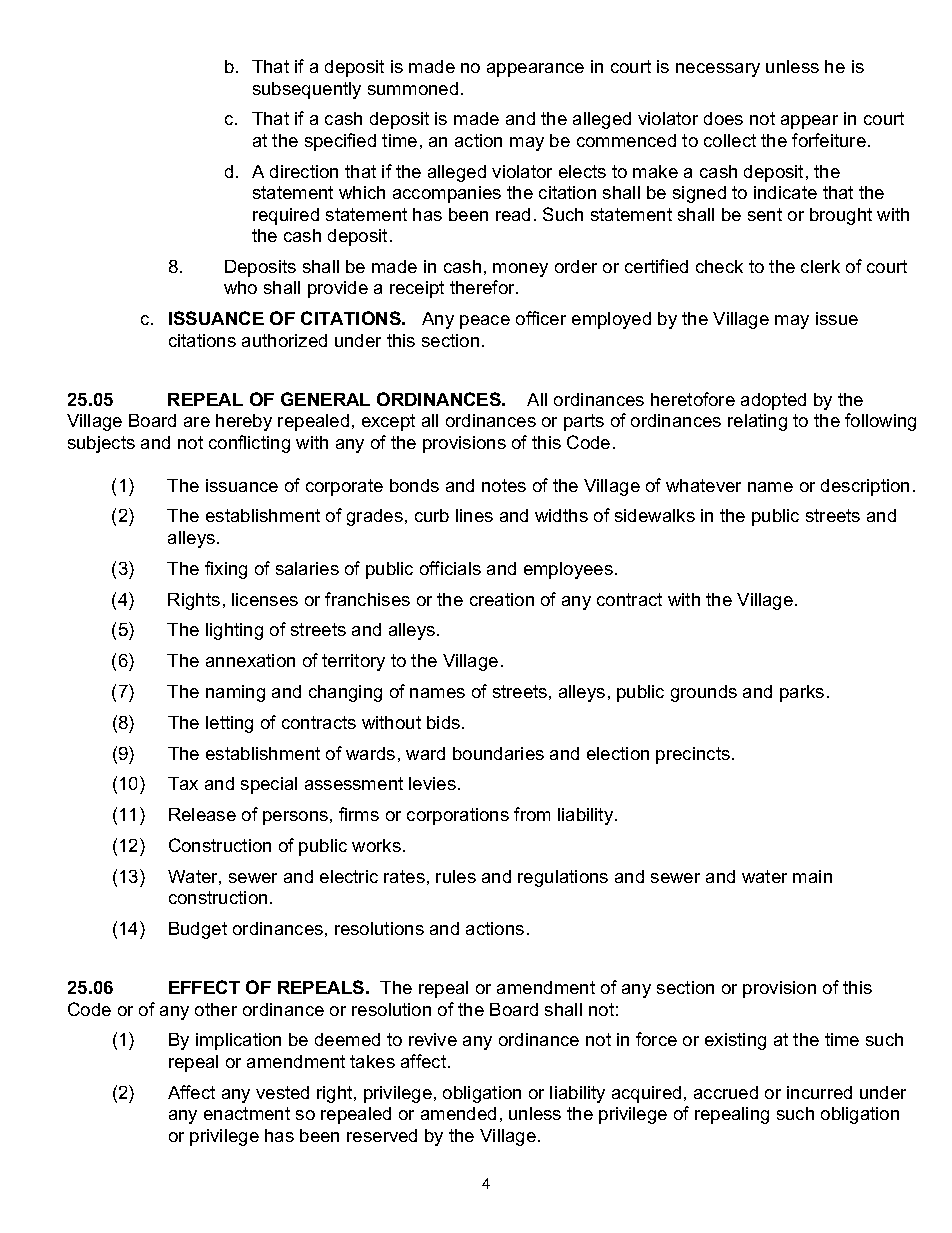 Image resolution: width=952 pixels, height=1233 pixels. Describe the element at coordinates (802, 693) in the screenshot. I see `parks` at that location.
